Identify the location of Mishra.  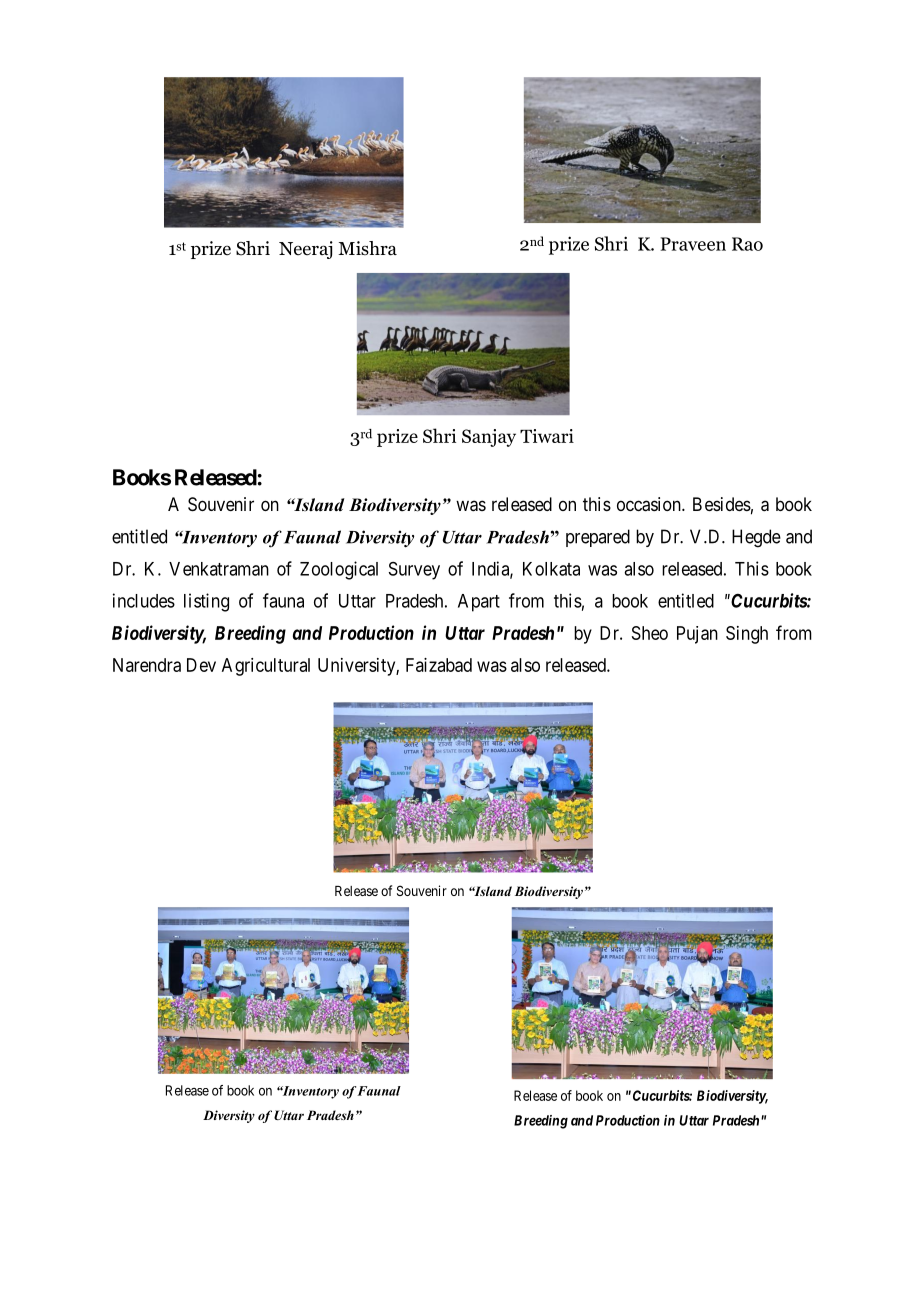
(367, 248).
